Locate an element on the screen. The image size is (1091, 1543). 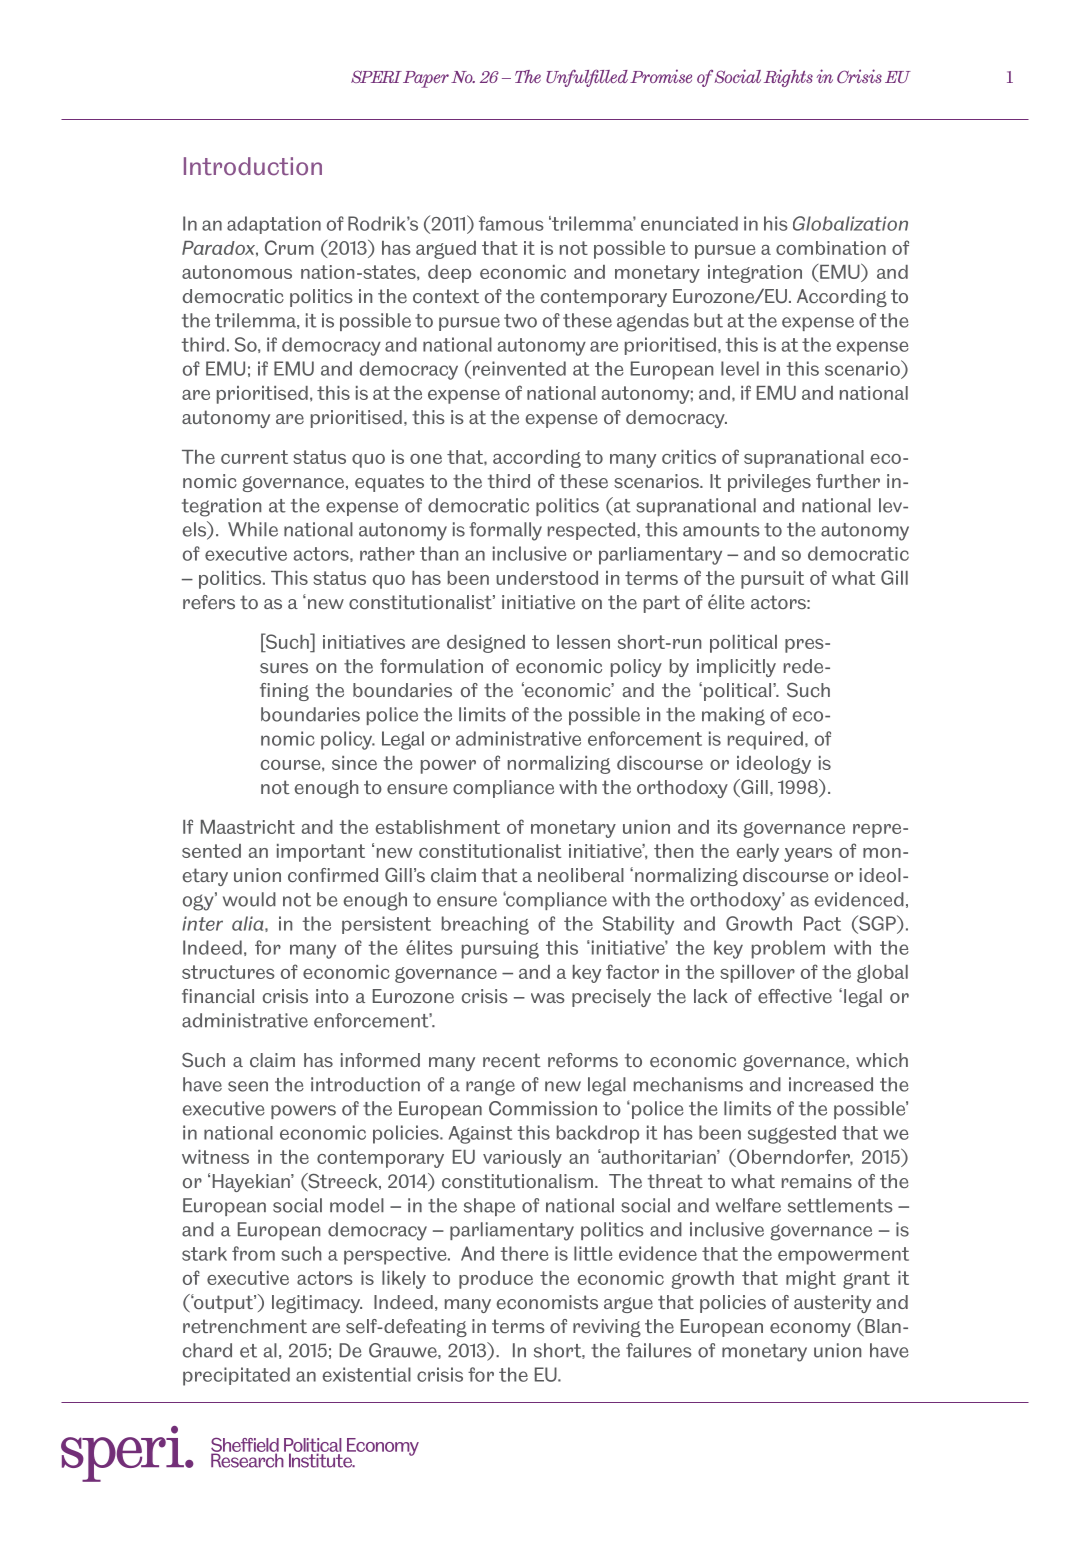
Pact is located at coordinates (822, 923).
